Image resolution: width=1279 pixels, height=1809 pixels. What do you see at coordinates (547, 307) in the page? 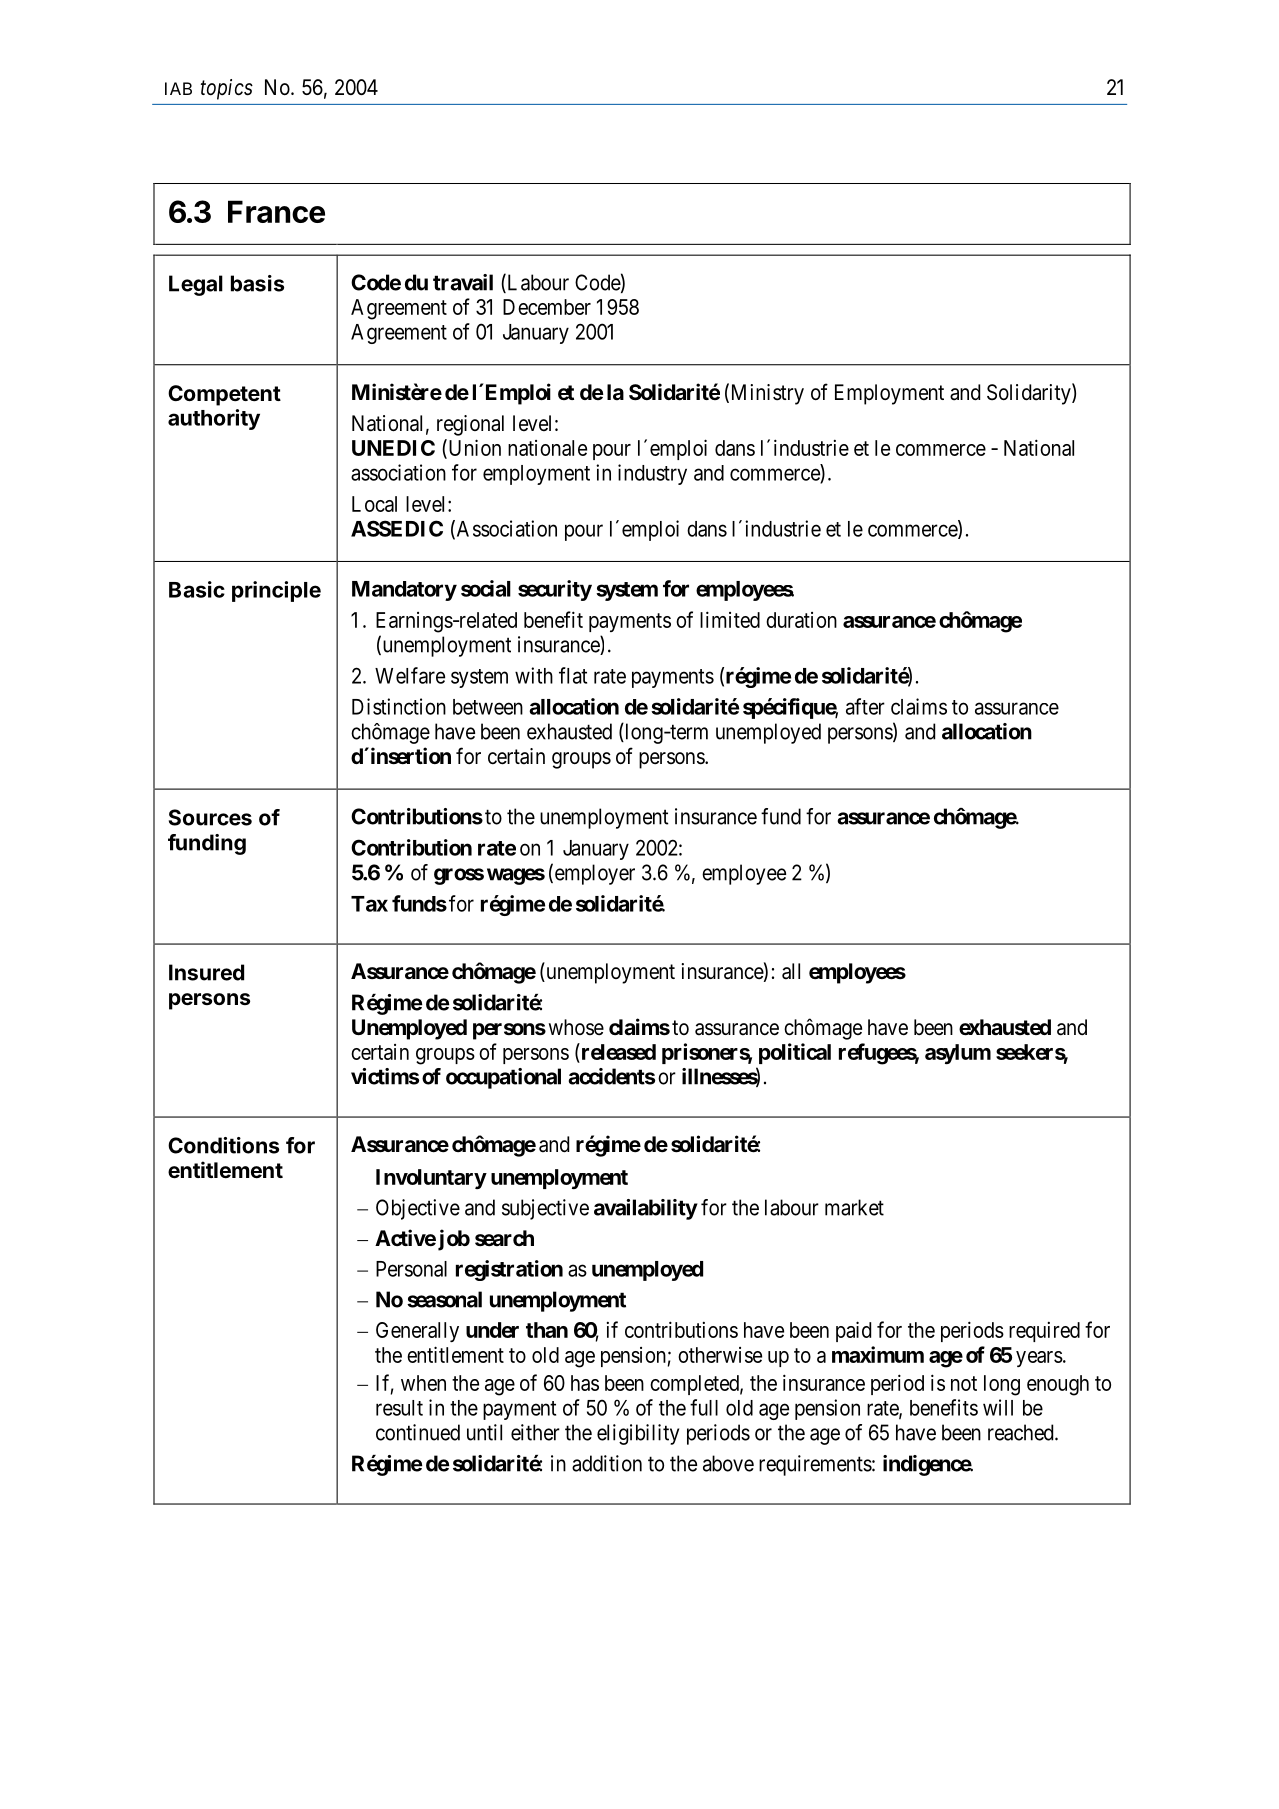
I see `December` at bounding box center [547, 307].
